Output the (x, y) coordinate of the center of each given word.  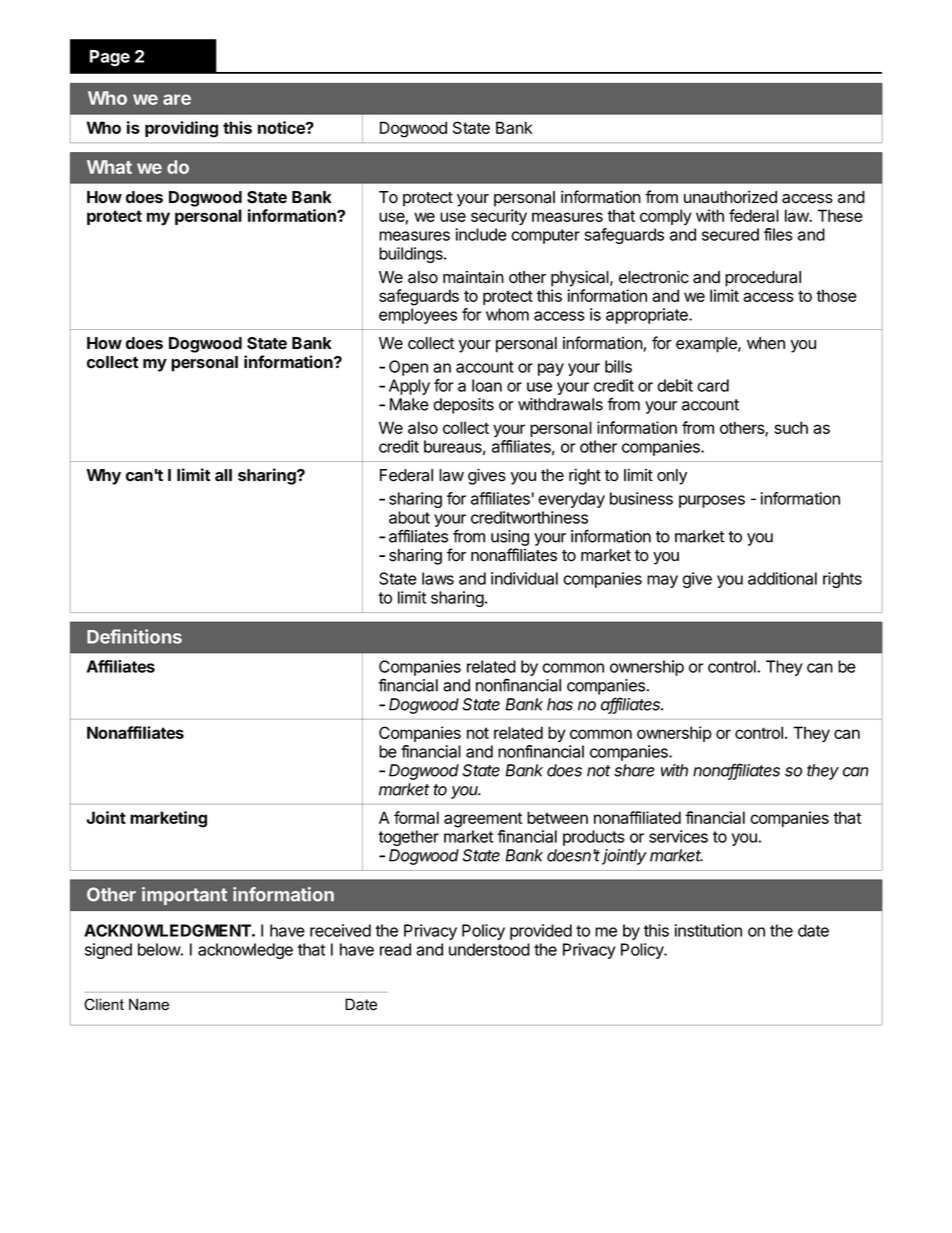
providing (181, 129)
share (634, 770)
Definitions (134, 636)
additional (782, 578)
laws (438, 578)
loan (487, 385)
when (766, 343)
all (223, 475)
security (499, 217)
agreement (483, 820)
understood (489, 949)
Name (149, 1004)
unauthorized (730, 197)
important (184, 896)
